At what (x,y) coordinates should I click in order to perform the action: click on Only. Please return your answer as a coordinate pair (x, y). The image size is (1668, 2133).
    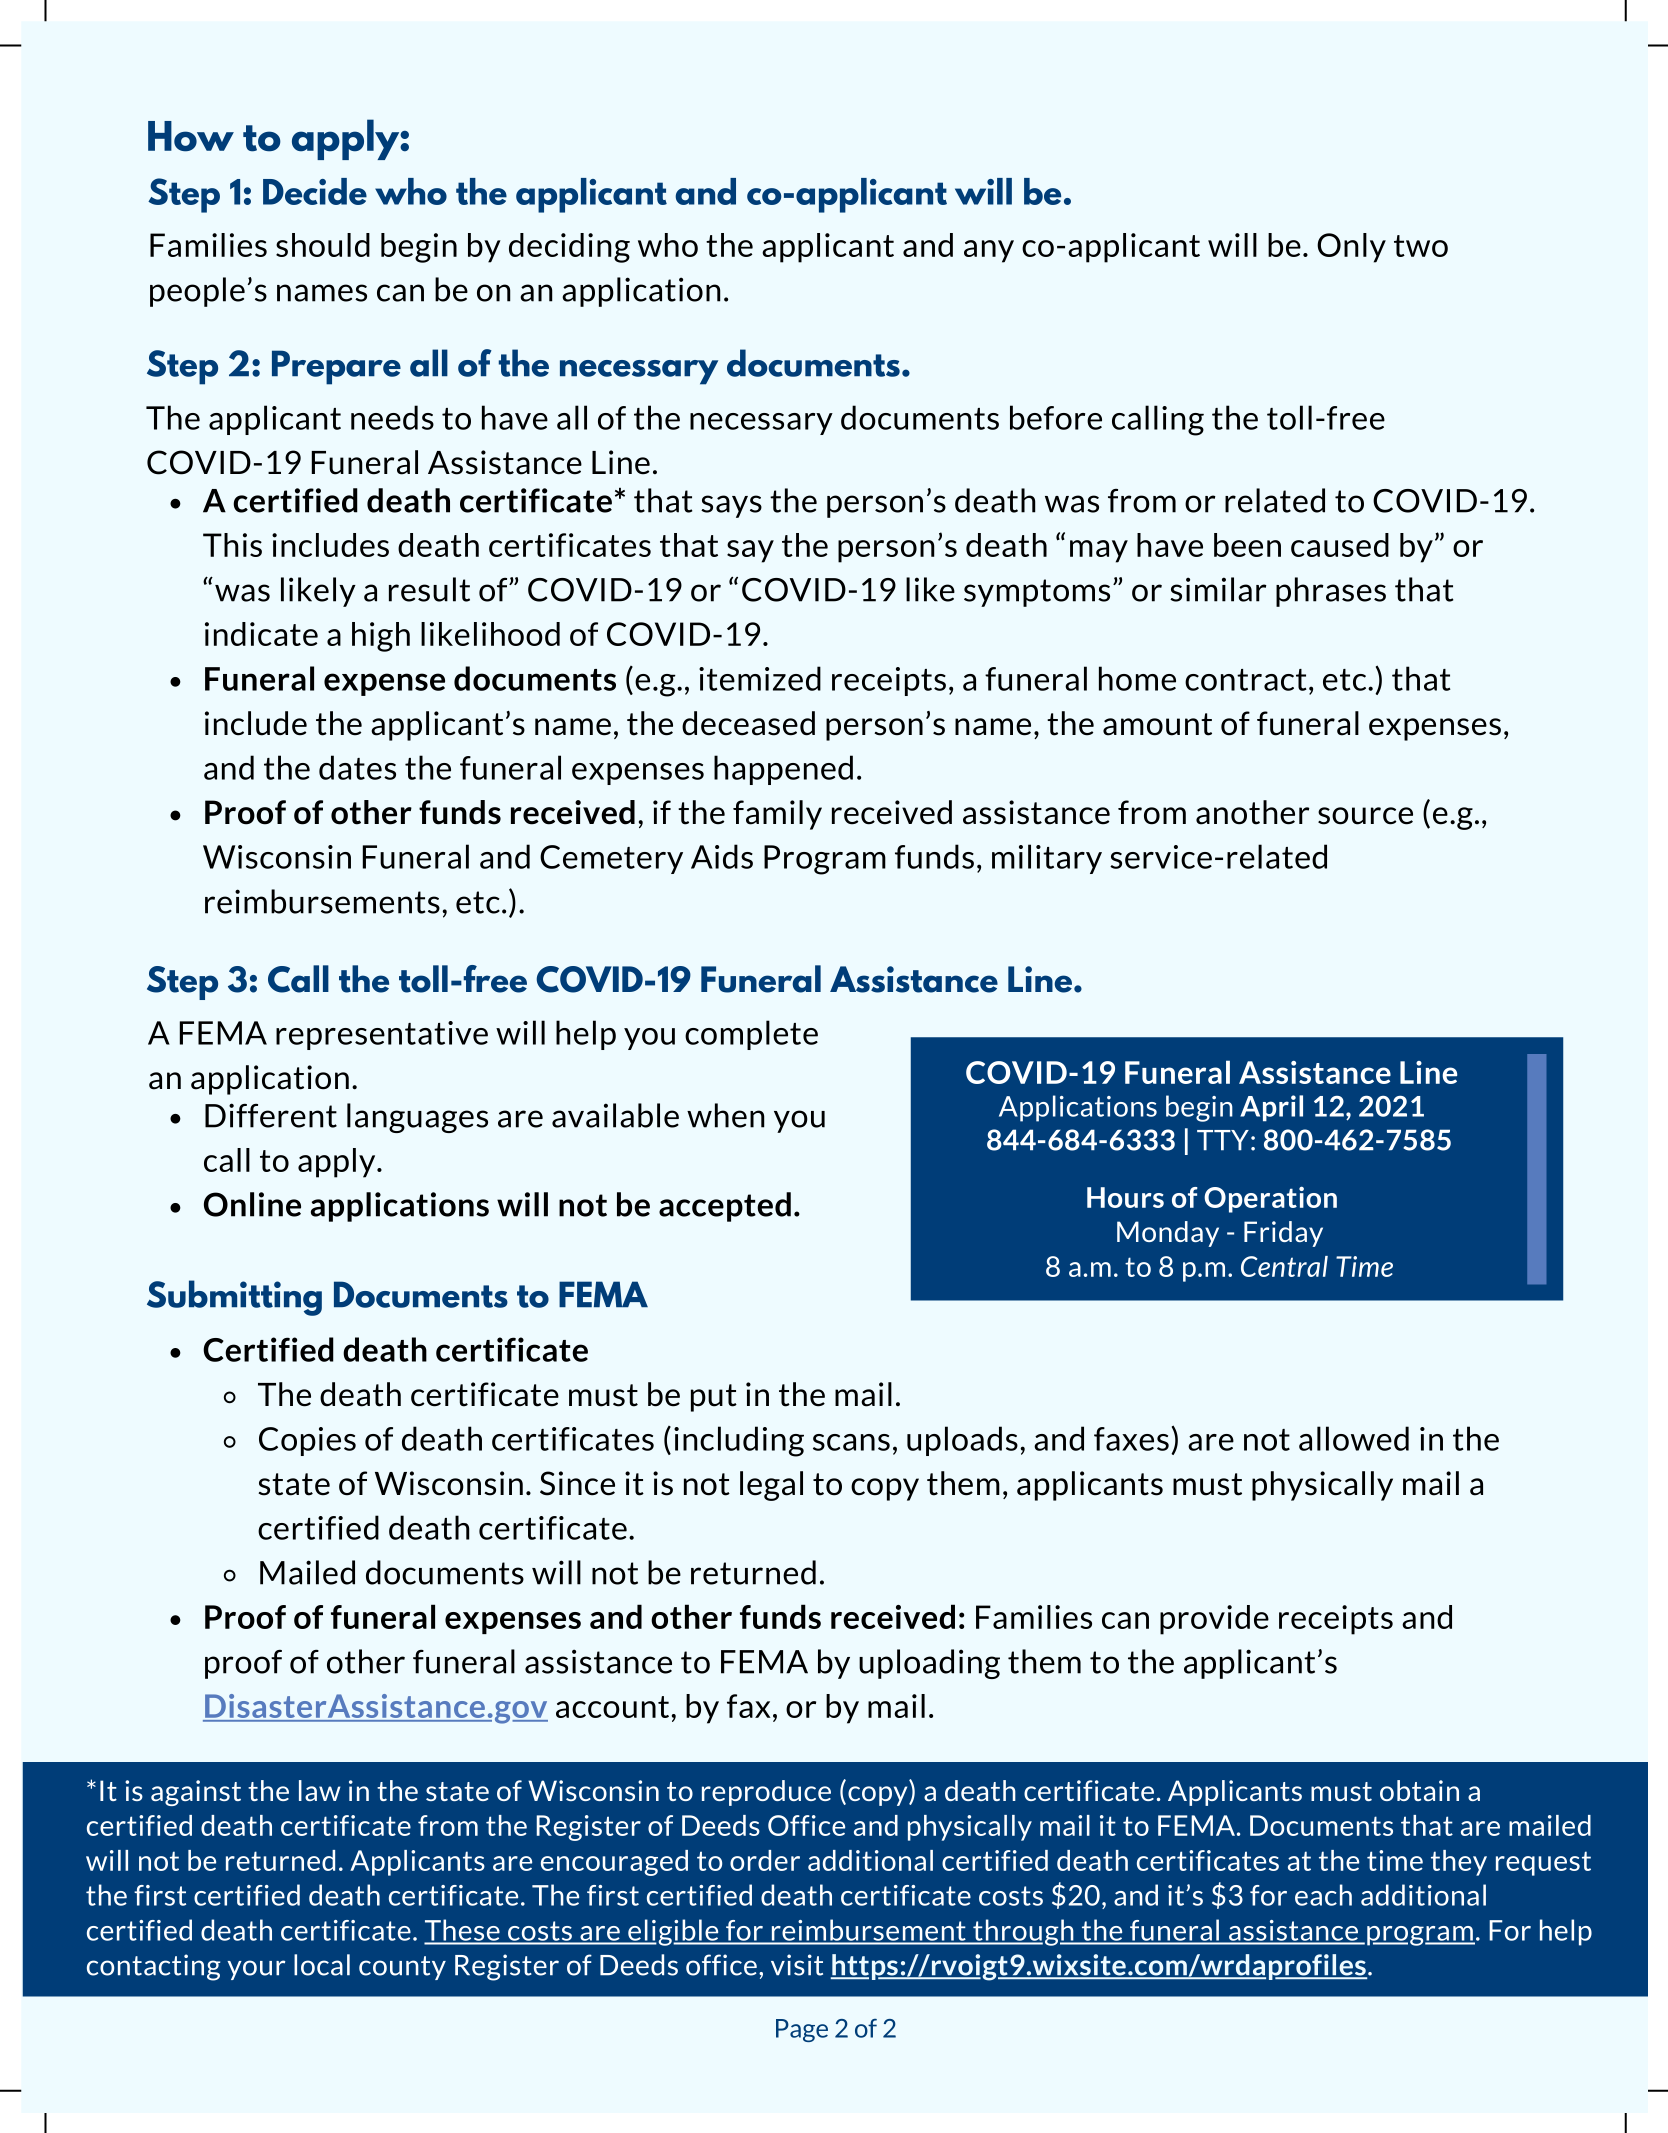
    Looking at the image, I should click on (1351, 248).
